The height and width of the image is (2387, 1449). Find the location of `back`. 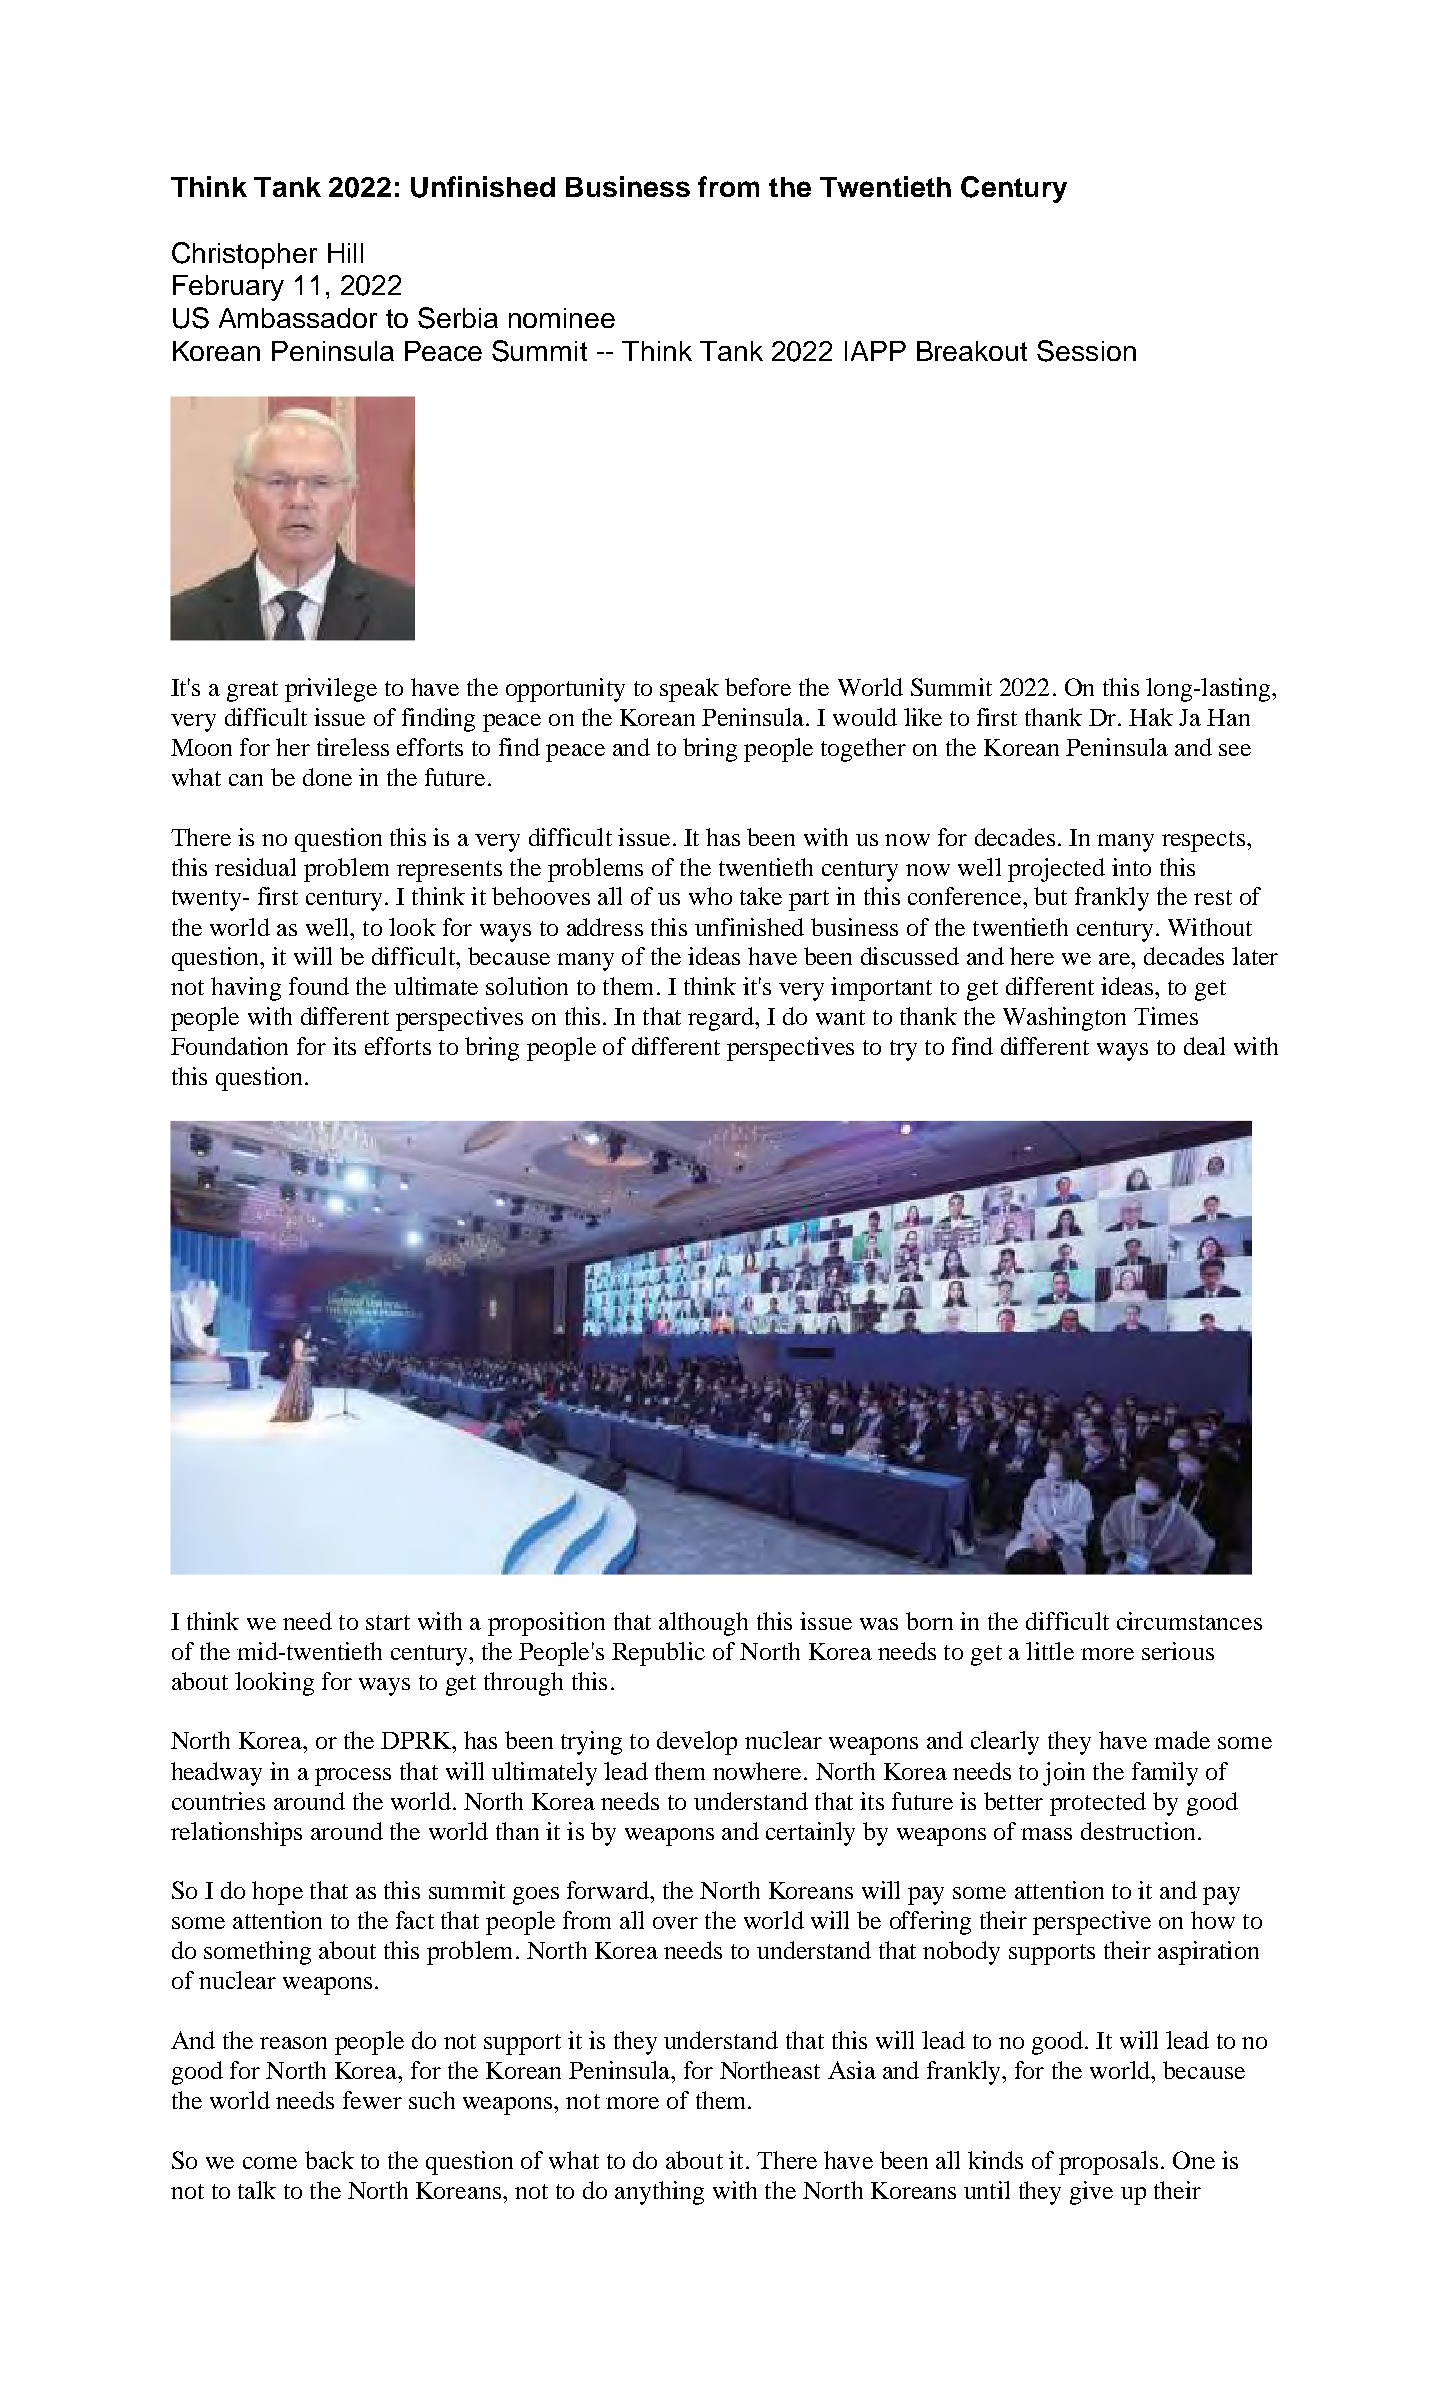

back is located at coordinates (329, 2160).
